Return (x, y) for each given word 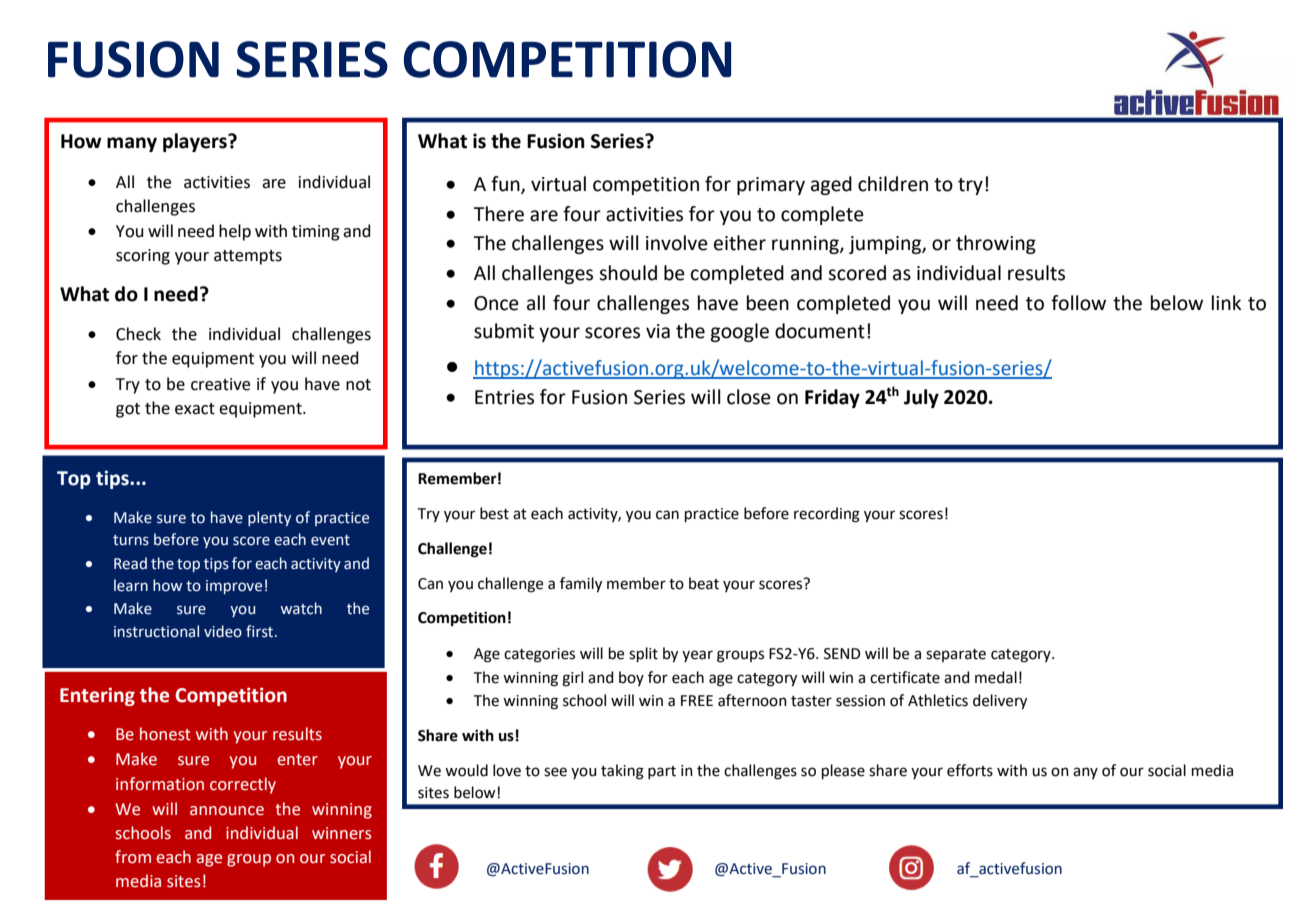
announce (227, 811)
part (662, 772)
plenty (269, 518)
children (893, 184)
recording (827, 515)
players (196, 142)
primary (771, 186)
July (921, 398)
